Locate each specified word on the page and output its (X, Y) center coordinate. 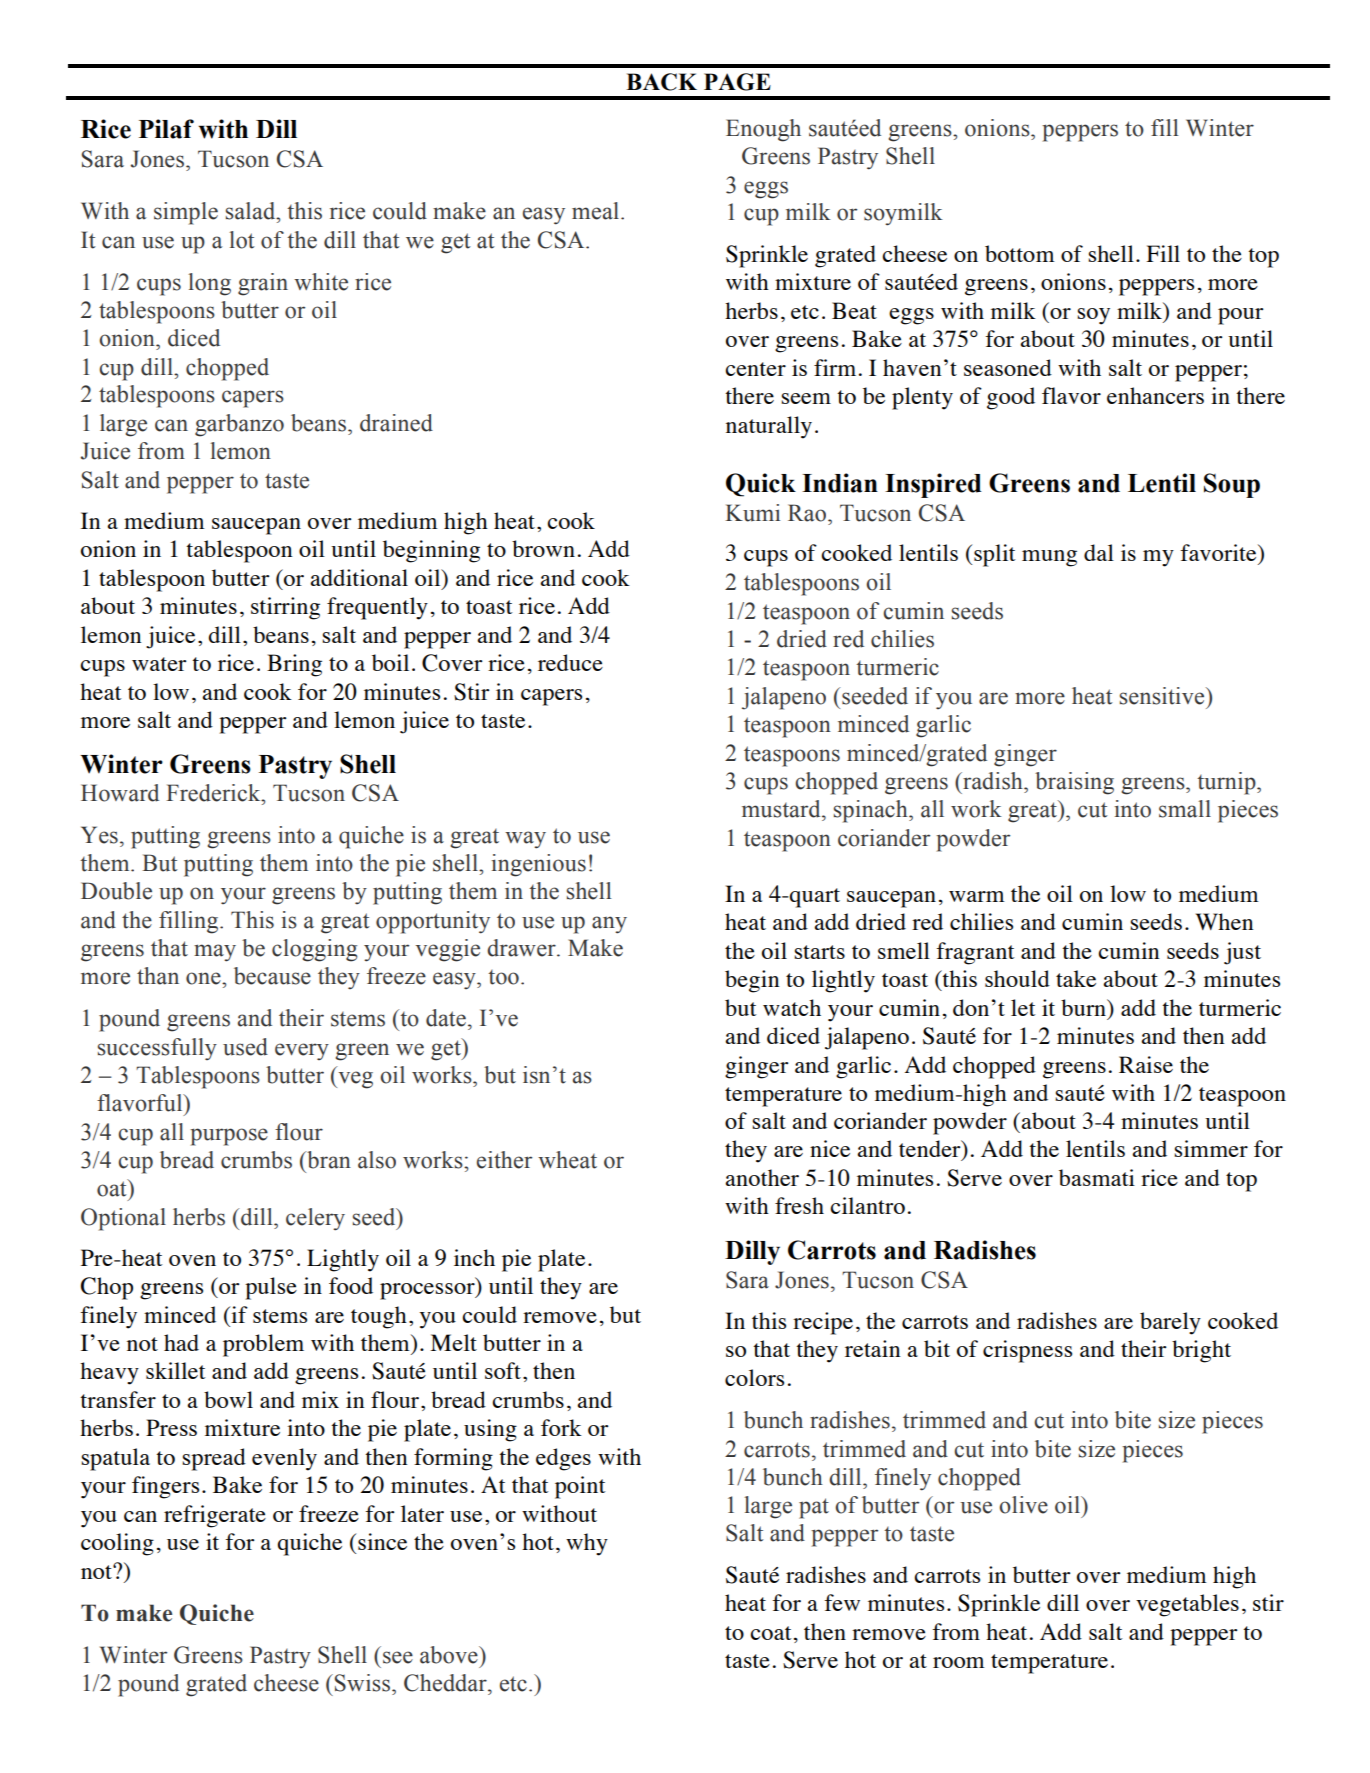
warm (977, 896)
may (215, 953)
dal (1099, 552)
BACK (661, 82)
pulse (271, 1288)
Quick (761, 485)
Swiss (364, 1683)
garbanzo (239, 425)
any (609, 925)
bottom (1020, 253)
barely (1170, 1323)
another (762, 1177)
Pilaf (166, 129)
